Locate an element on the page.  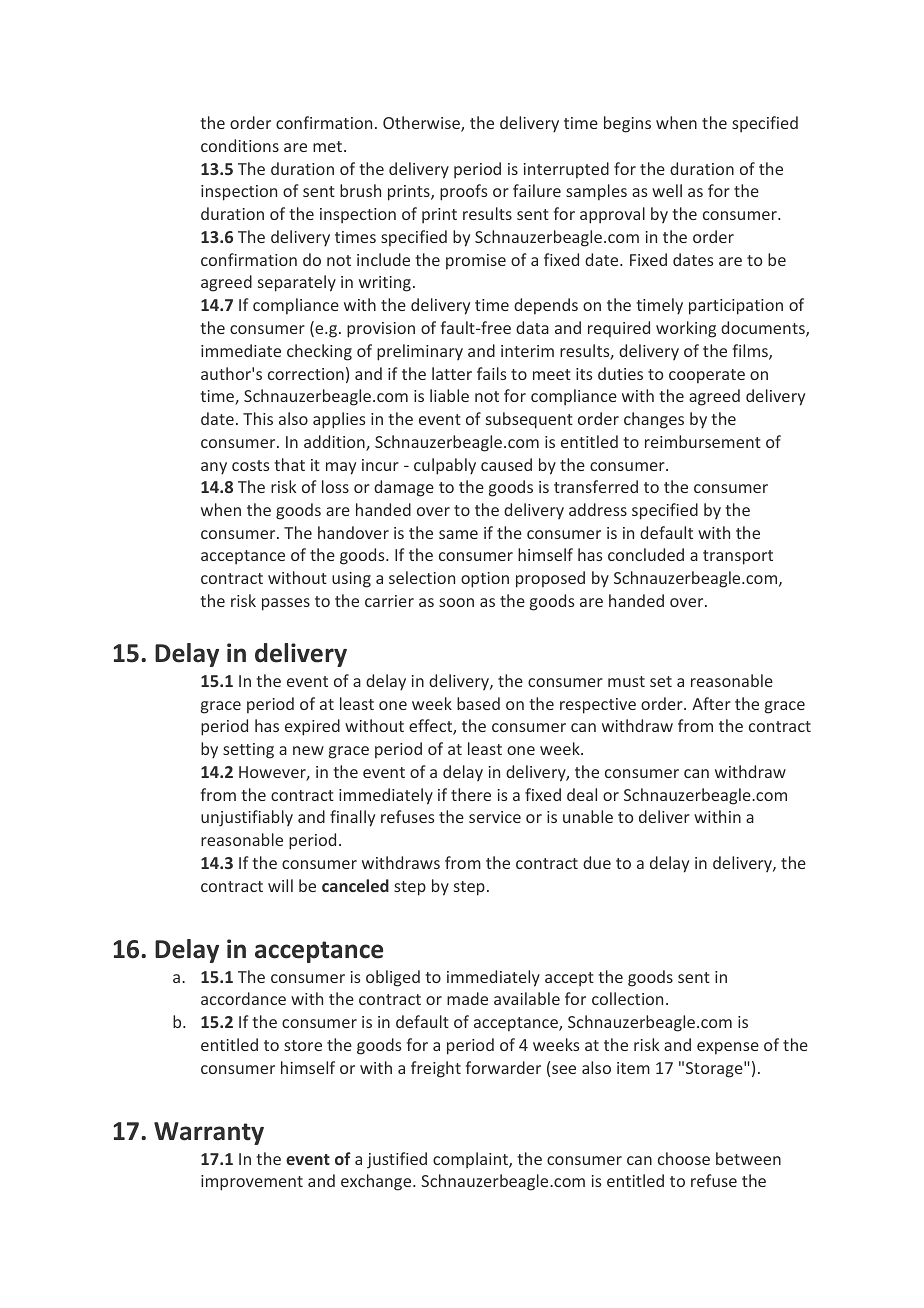
passes is located at coordinates (286, 604).
